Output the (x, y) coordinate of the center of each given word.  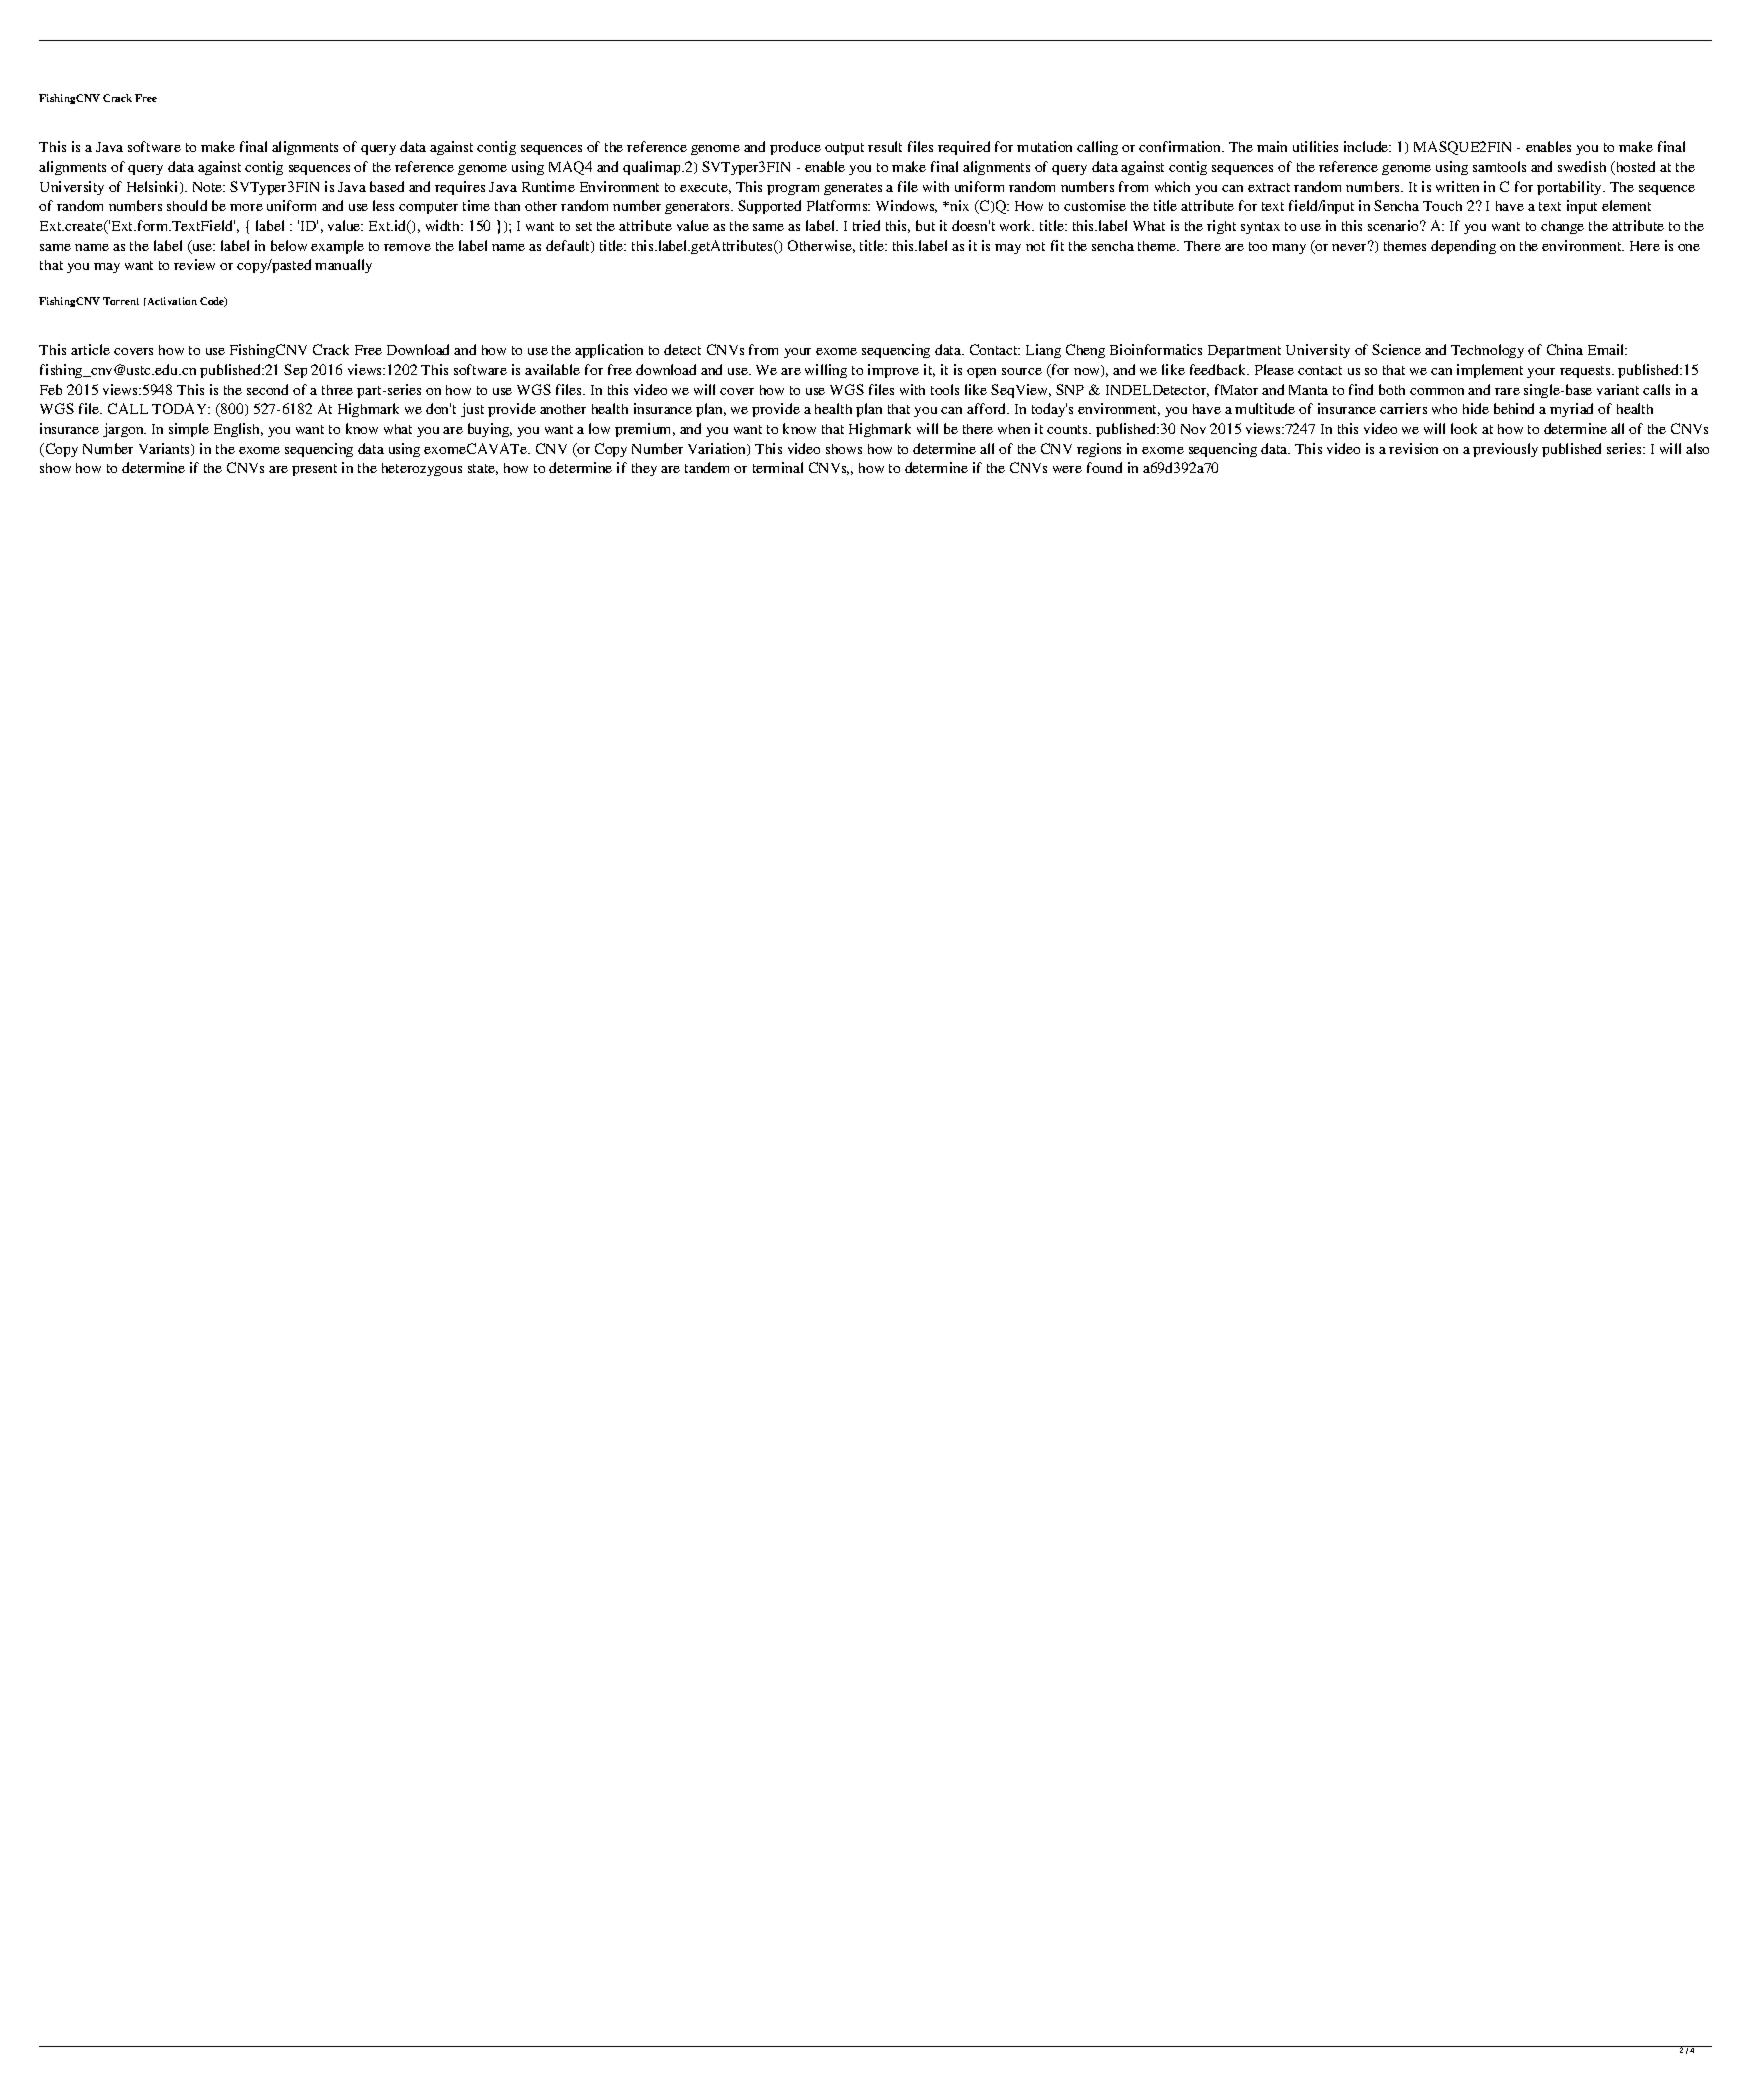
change (1562, 227)
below (289, 245)
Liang (1043, 351)
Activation (171, 301)
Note (209, 187)
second (267, 389)
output (844, 149)
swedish (1582, 166)
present (314, 470)
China (1565, 349)
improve (893, 371)
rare (1507, 391)
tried (866, 225)
